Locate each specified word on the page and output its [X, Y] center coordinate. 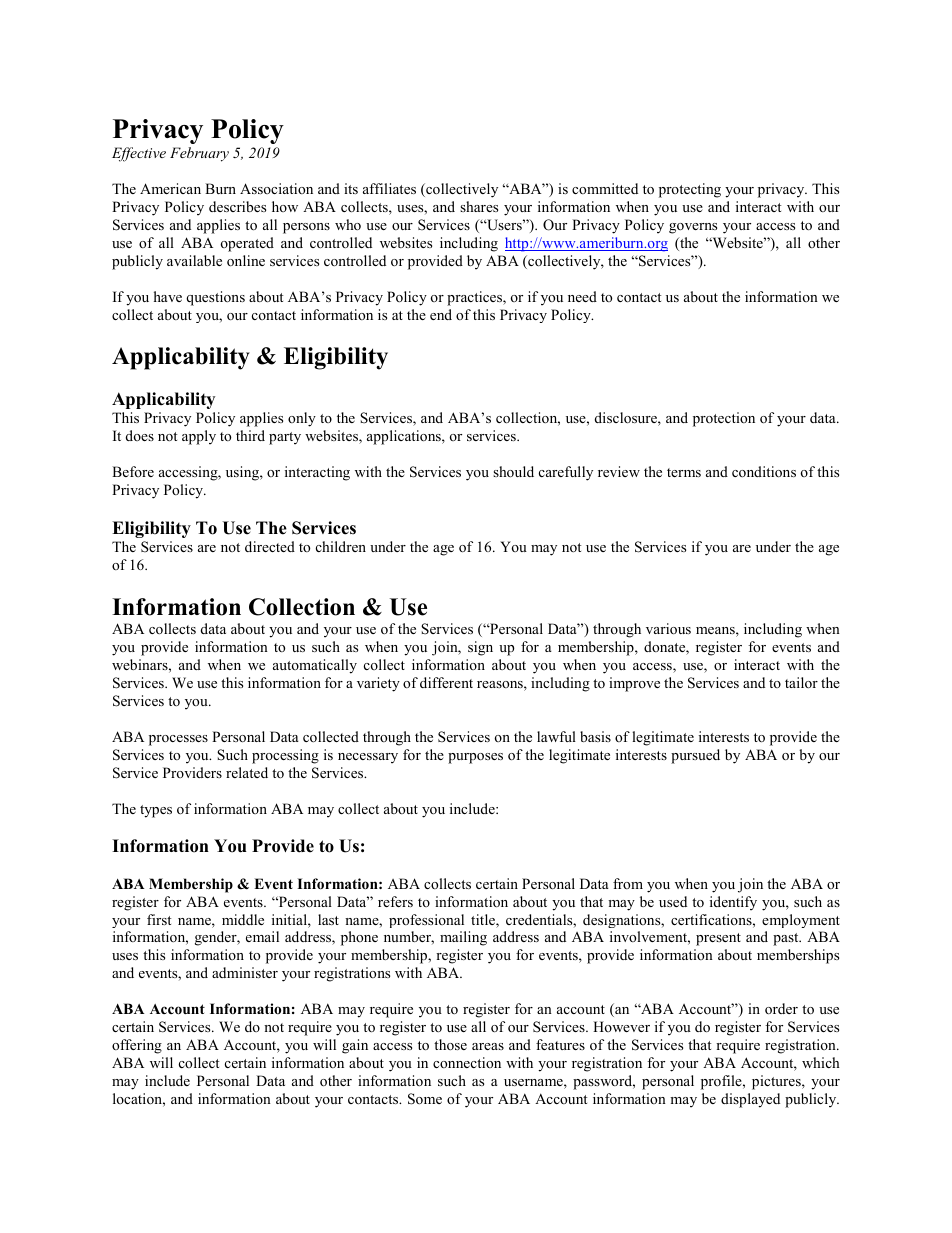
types [156, 811]
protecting [690, 190]
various [668, 628]
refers [395, 901]
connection [467, 1062]
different [446, 682]
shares [479, 206]
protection [724, 419]
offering [137, 1046]
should [513, 471]
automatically [315, 666]
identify [733, 903]
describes [237, 206]
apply [199, 437]
